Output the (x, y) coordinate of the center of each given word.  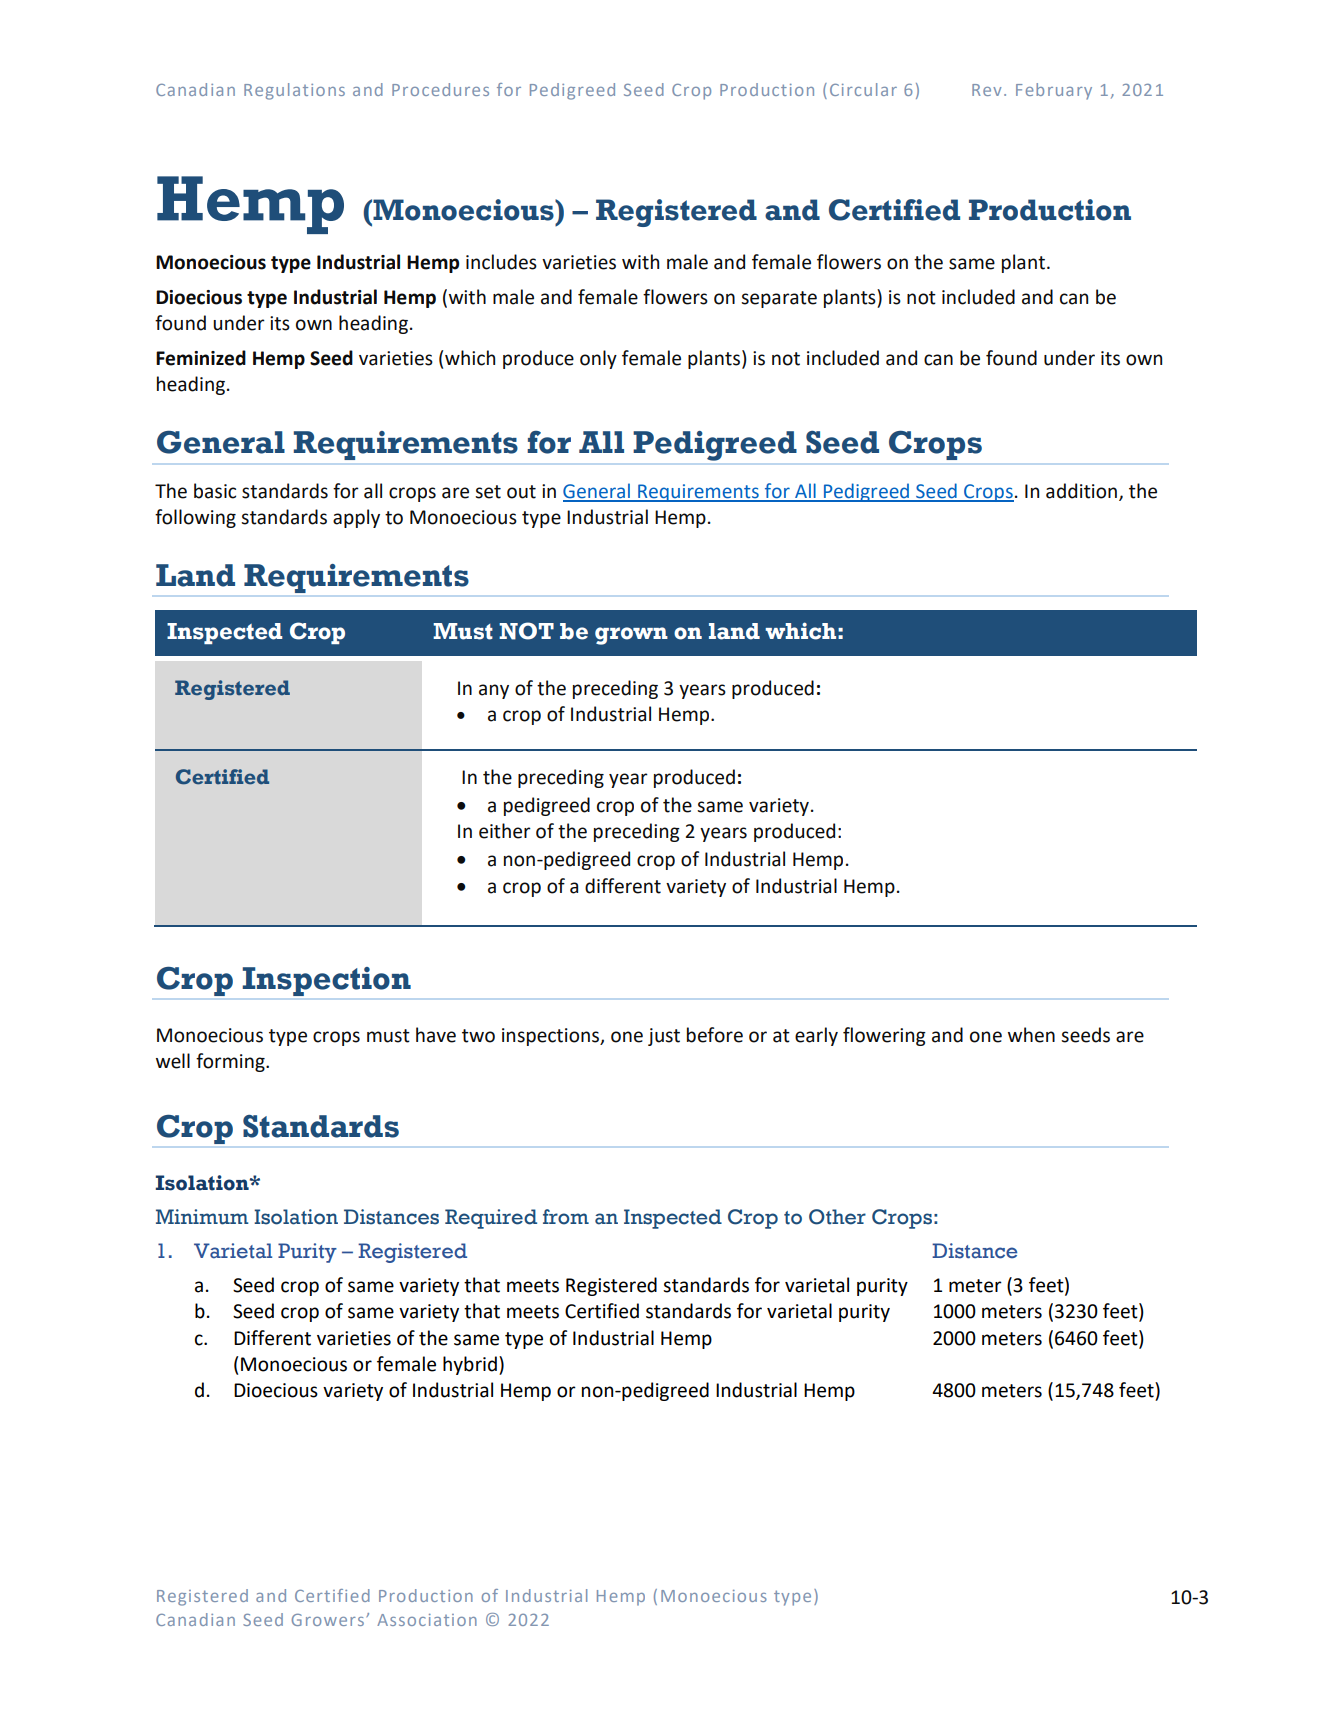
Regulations (294, 91)
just (664, 1037)
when (1031, 1035)
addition (1083, 491)
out (521, 492)
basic (215, 491)
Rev (986, 90)
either (505, 831)
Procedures (440, 89)
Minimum (202, 1217)
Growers (328, 1620)
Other (837, 1217)
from (566, 1217)
